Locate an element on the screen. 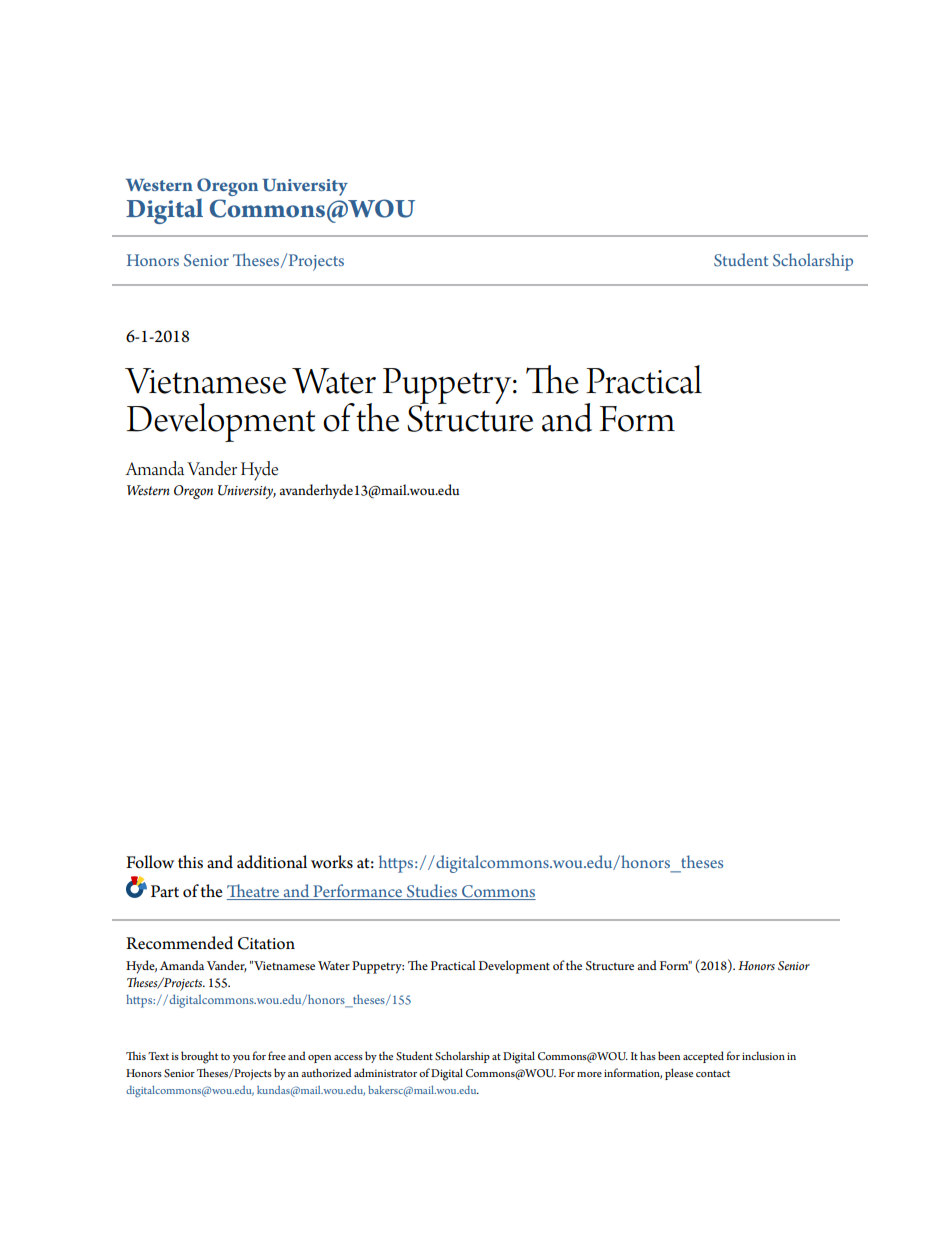 This screenshot has width=952, height=1233. additional is located at coordinates (272, 862).
